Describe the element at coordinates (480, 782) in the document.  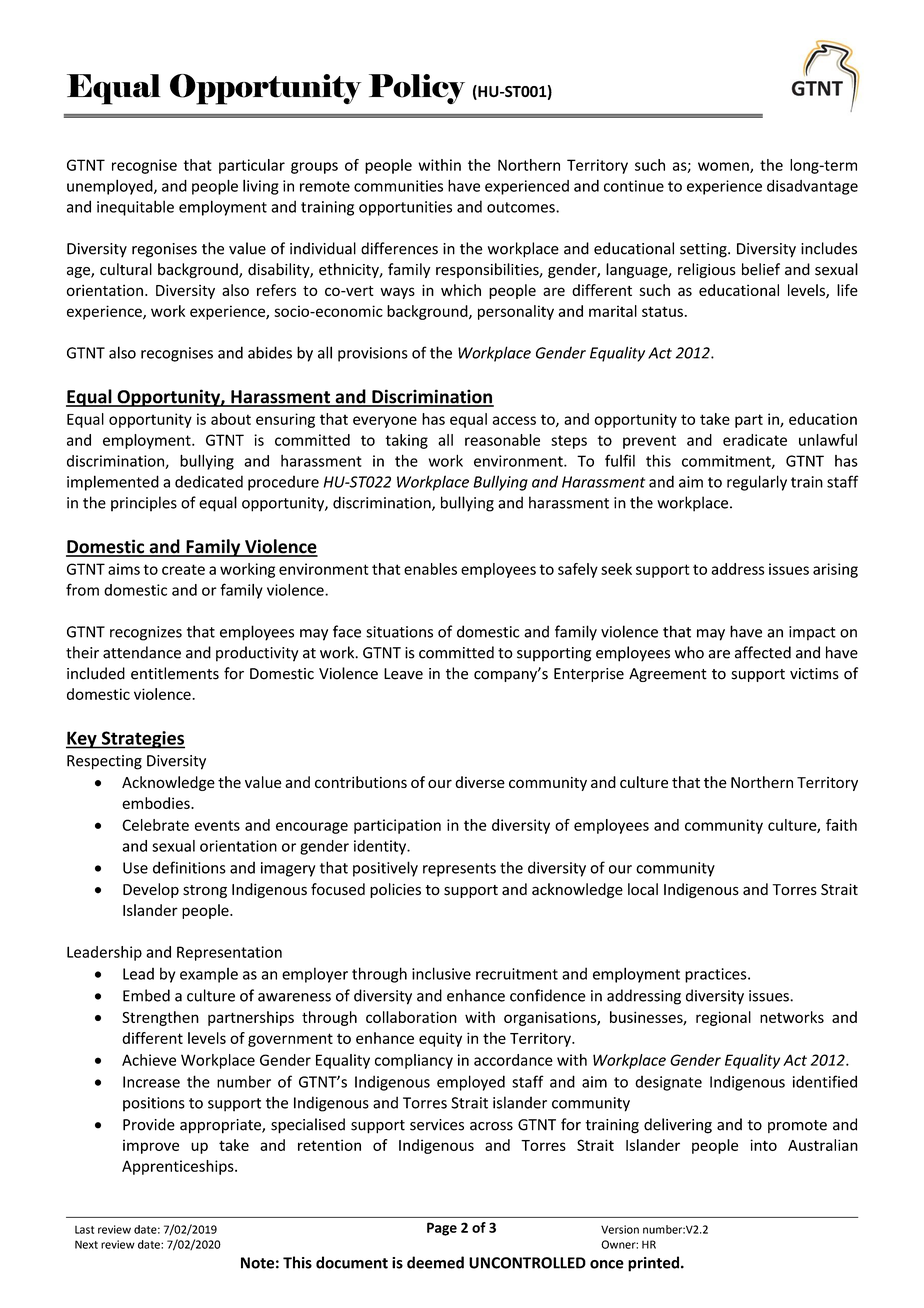
I see `diverse` at that location.
